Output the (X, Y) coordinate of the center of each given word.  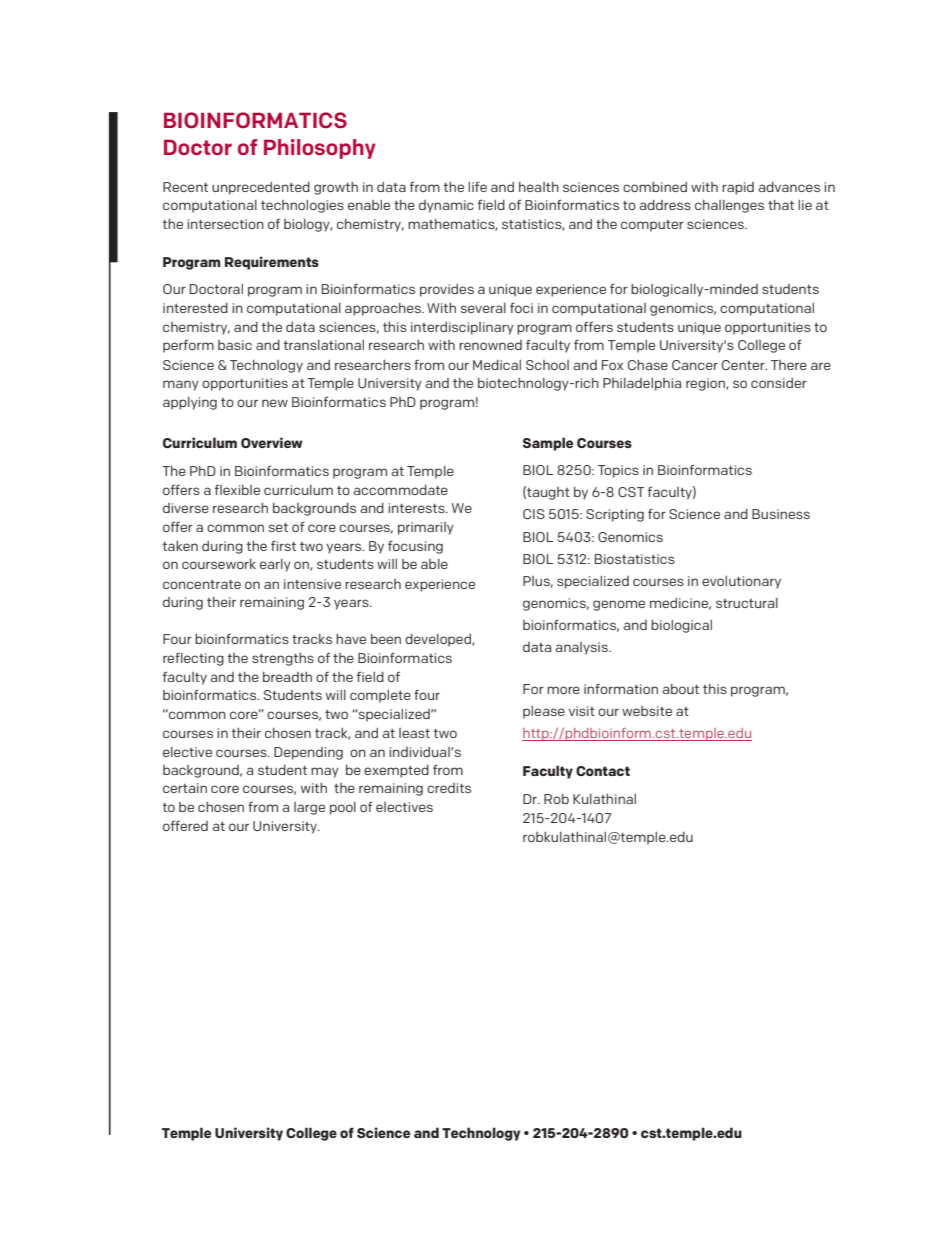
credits (449, 788)
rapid (738, 188)
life (477, 186)
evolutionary (741, 582)
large (309, 808)
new (275, 403)
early (275, 565)
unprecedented (261, 188)
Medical (497, 365)
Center (744, 365)
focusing (415, 547)
